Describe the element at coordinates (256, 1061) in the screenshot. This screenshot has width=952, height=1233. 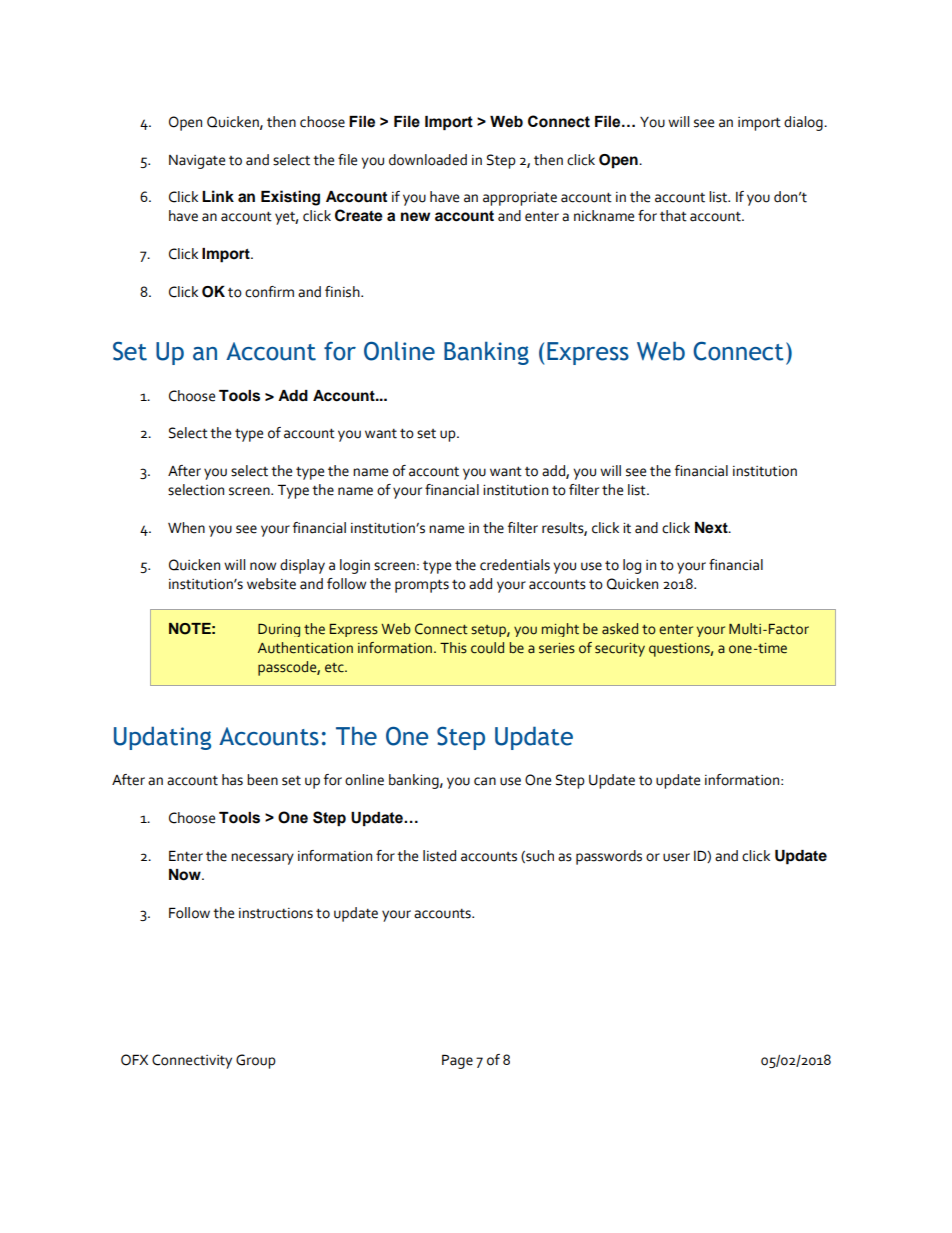
I see `Group` at that location.
